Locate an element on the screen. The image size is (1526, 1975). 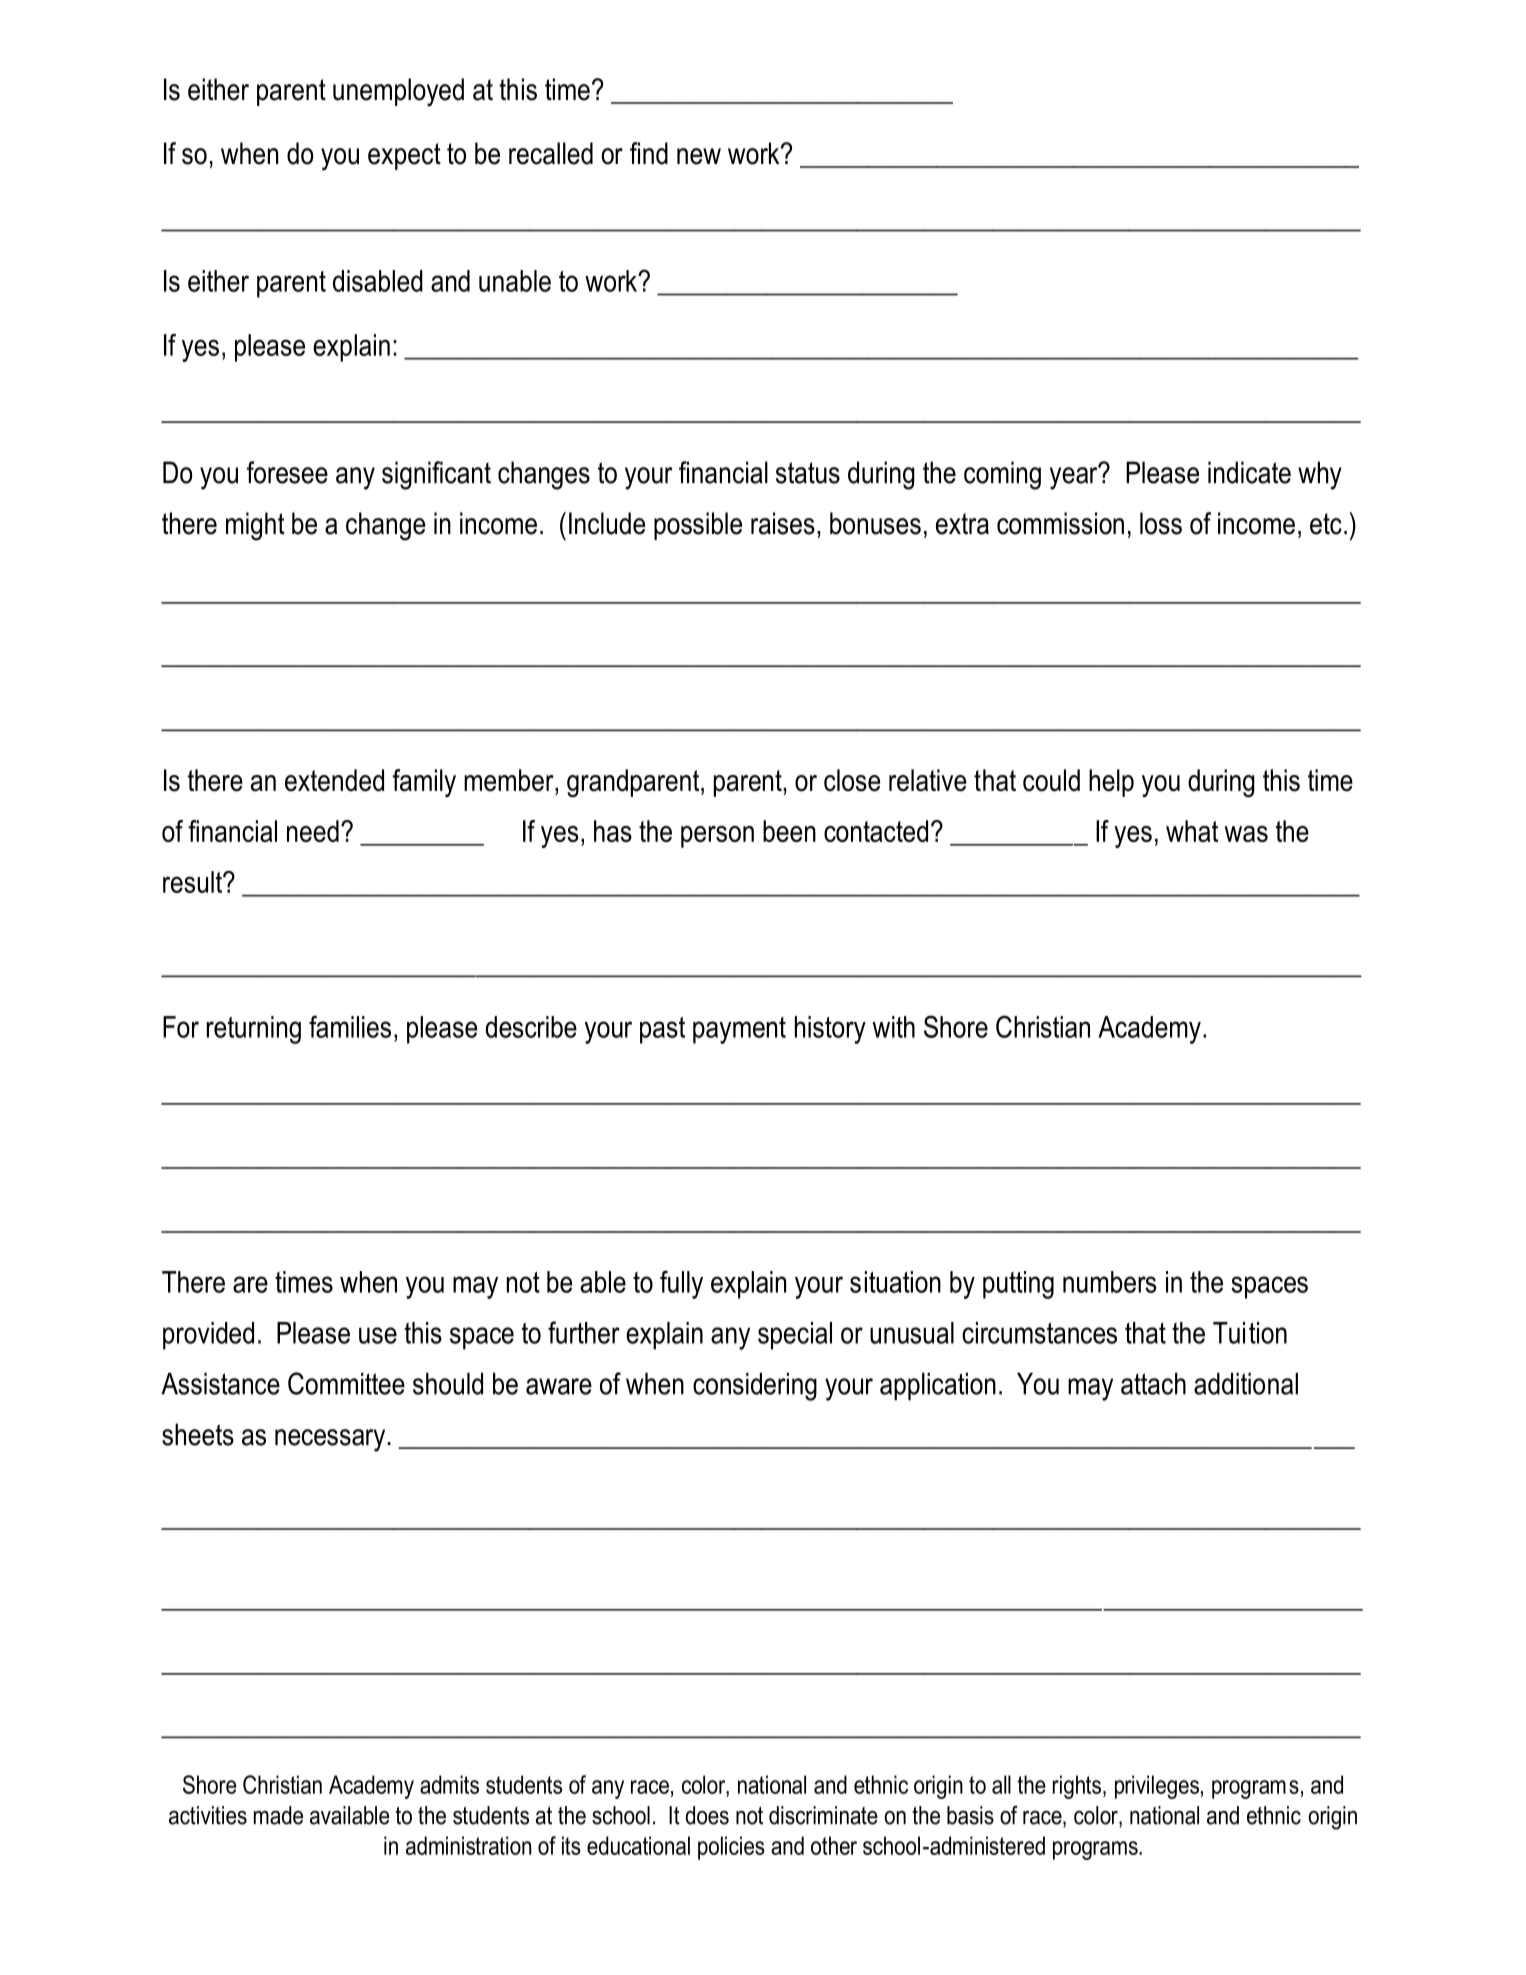
privileges is located at coordinates (1157, 1787).
